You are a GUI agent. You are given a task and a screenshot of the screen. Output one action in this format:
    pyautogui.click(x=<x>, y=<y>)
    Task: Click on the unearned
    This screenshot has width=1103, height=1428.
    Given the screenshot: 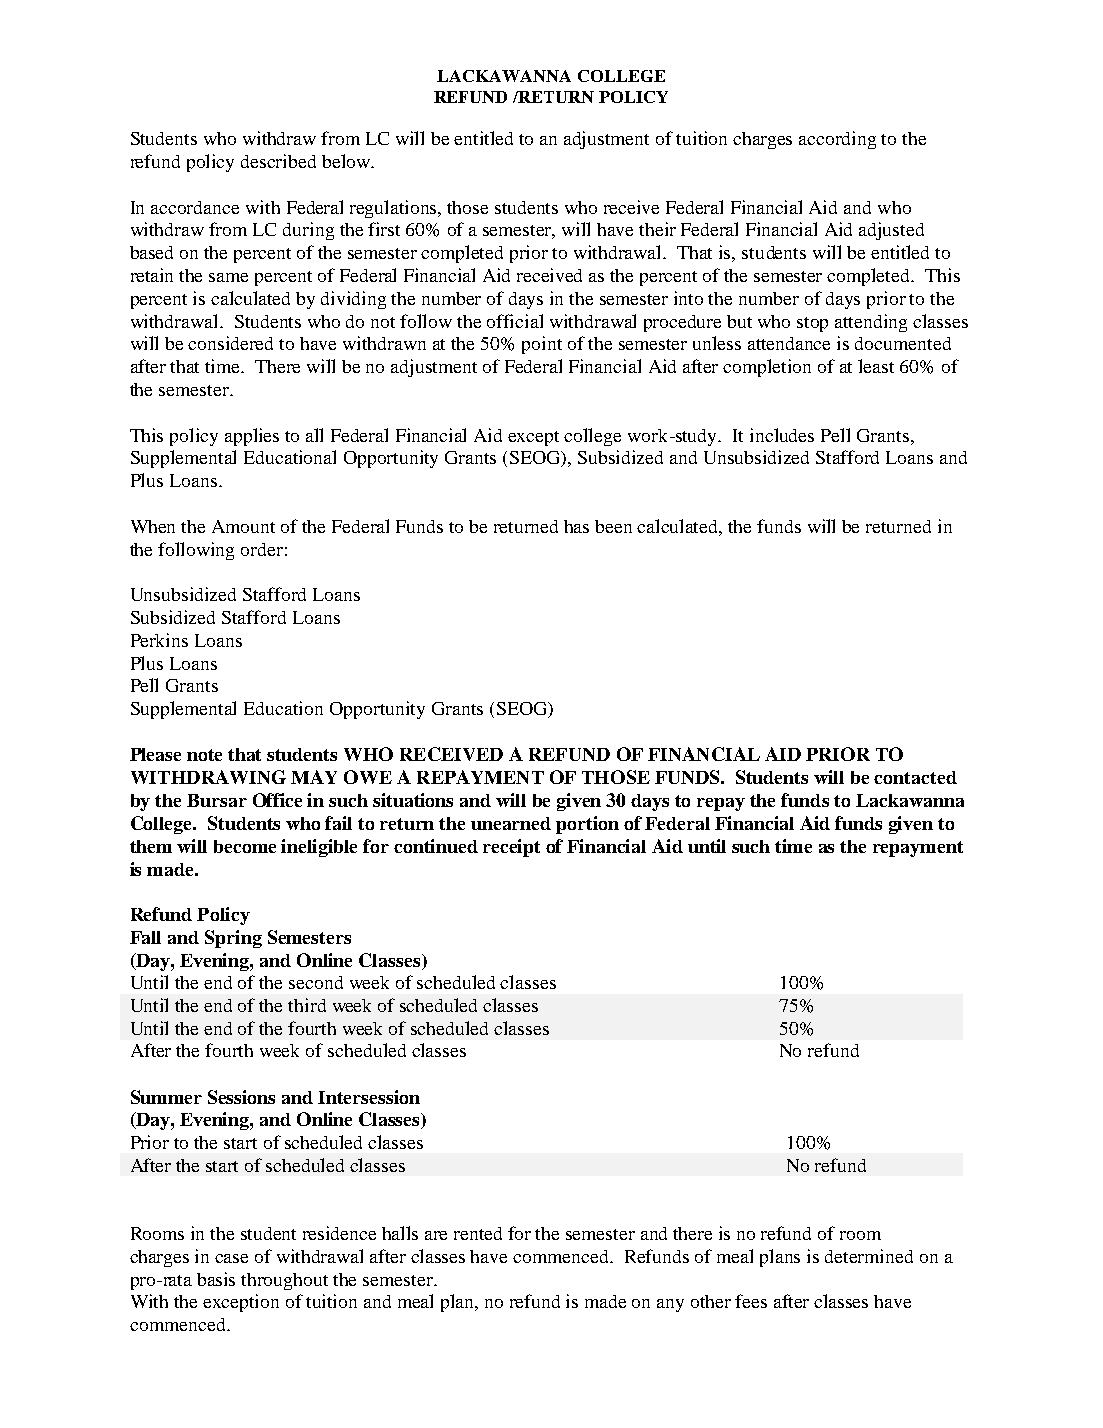 What is the action you would take?
    pyautogui.click(x=511, y=823)
